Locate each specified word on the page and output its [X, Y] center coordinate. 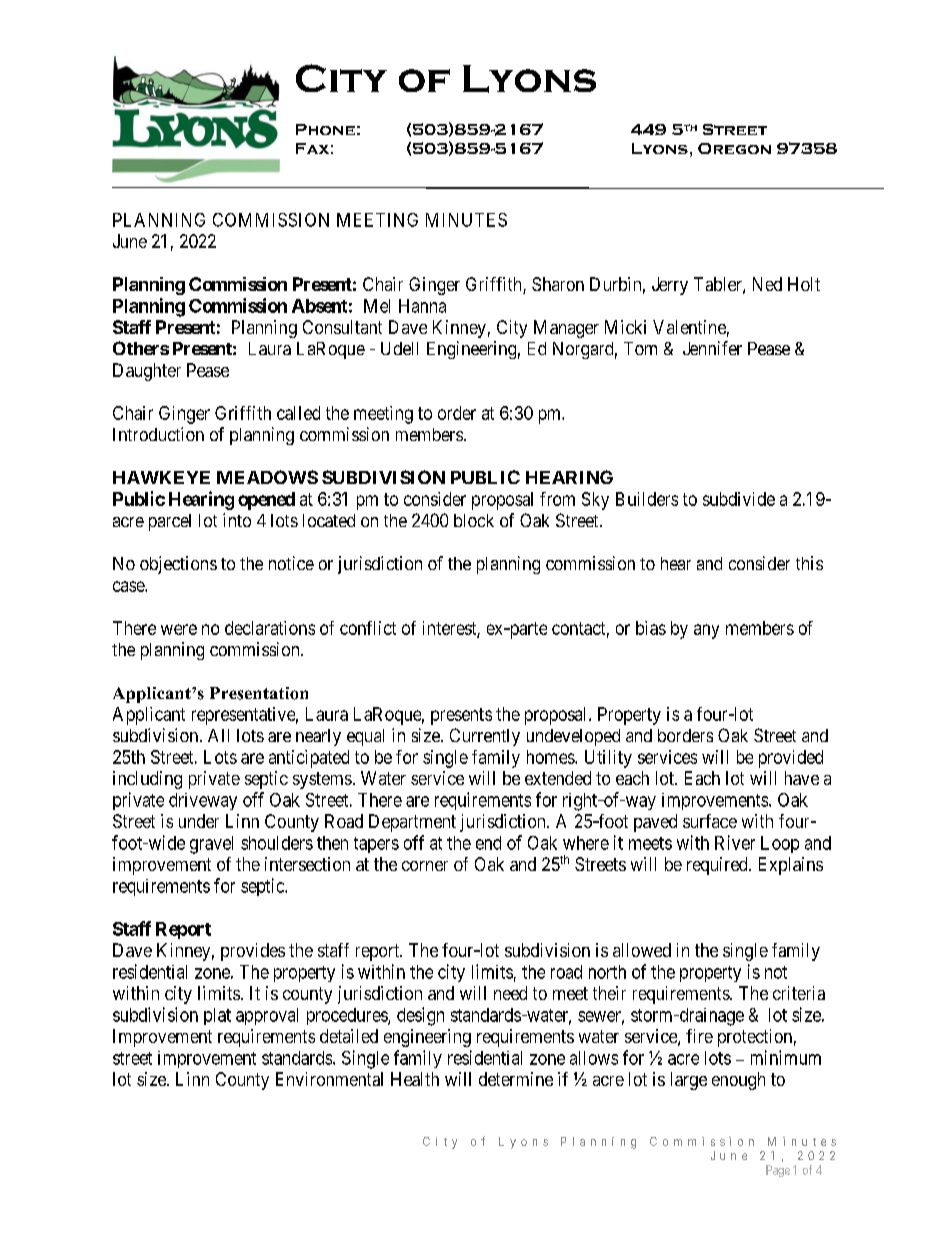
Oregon [734, 148]
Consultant [342, 327]
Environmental [329, 1079]
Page [778, 1171]
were [179, 629]
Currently [485, 737]
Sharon [558, 284]
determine [516, 1079]
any [706, 631]
